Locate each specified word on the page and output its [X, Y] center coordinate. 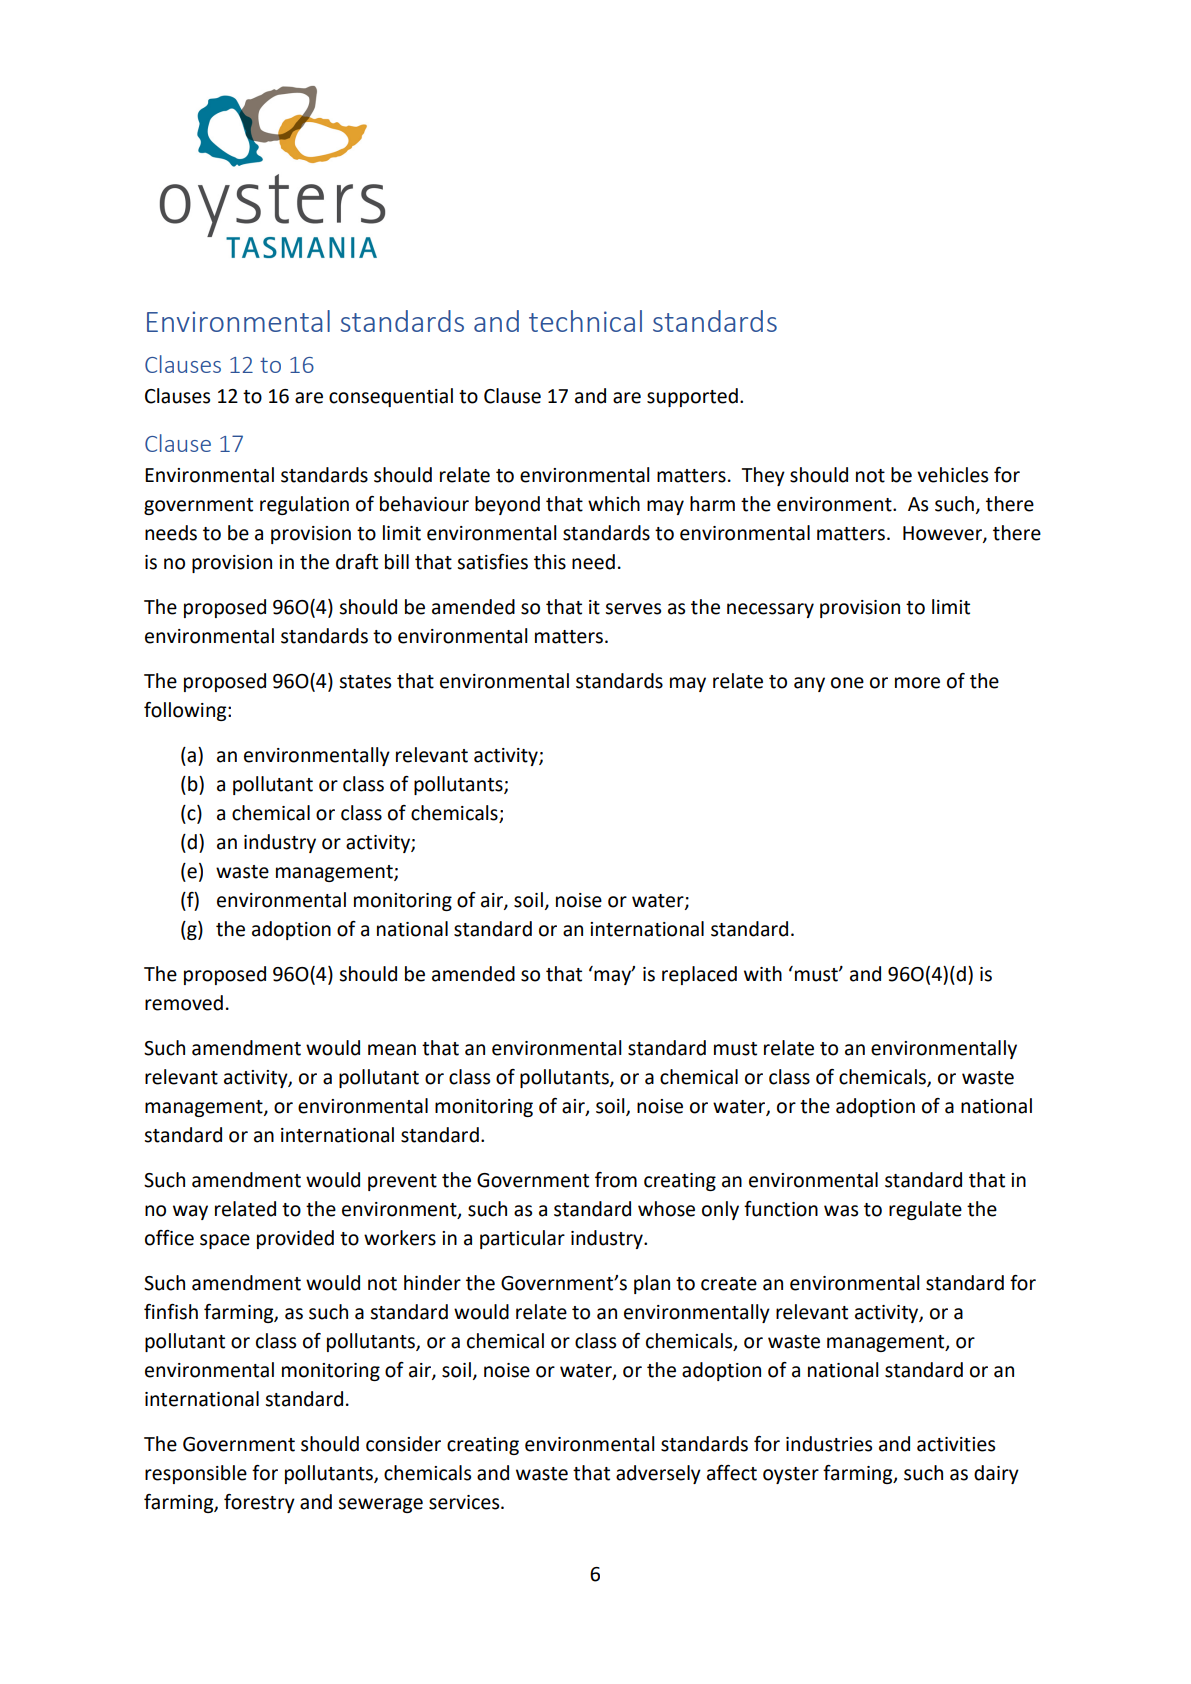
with [763, 974]
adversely [658, 1474]
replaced [699, 975]
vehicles [952, 475]
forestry [259, 1503]
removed [184, 1003]
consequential [391, 397]
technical [585, 321]
